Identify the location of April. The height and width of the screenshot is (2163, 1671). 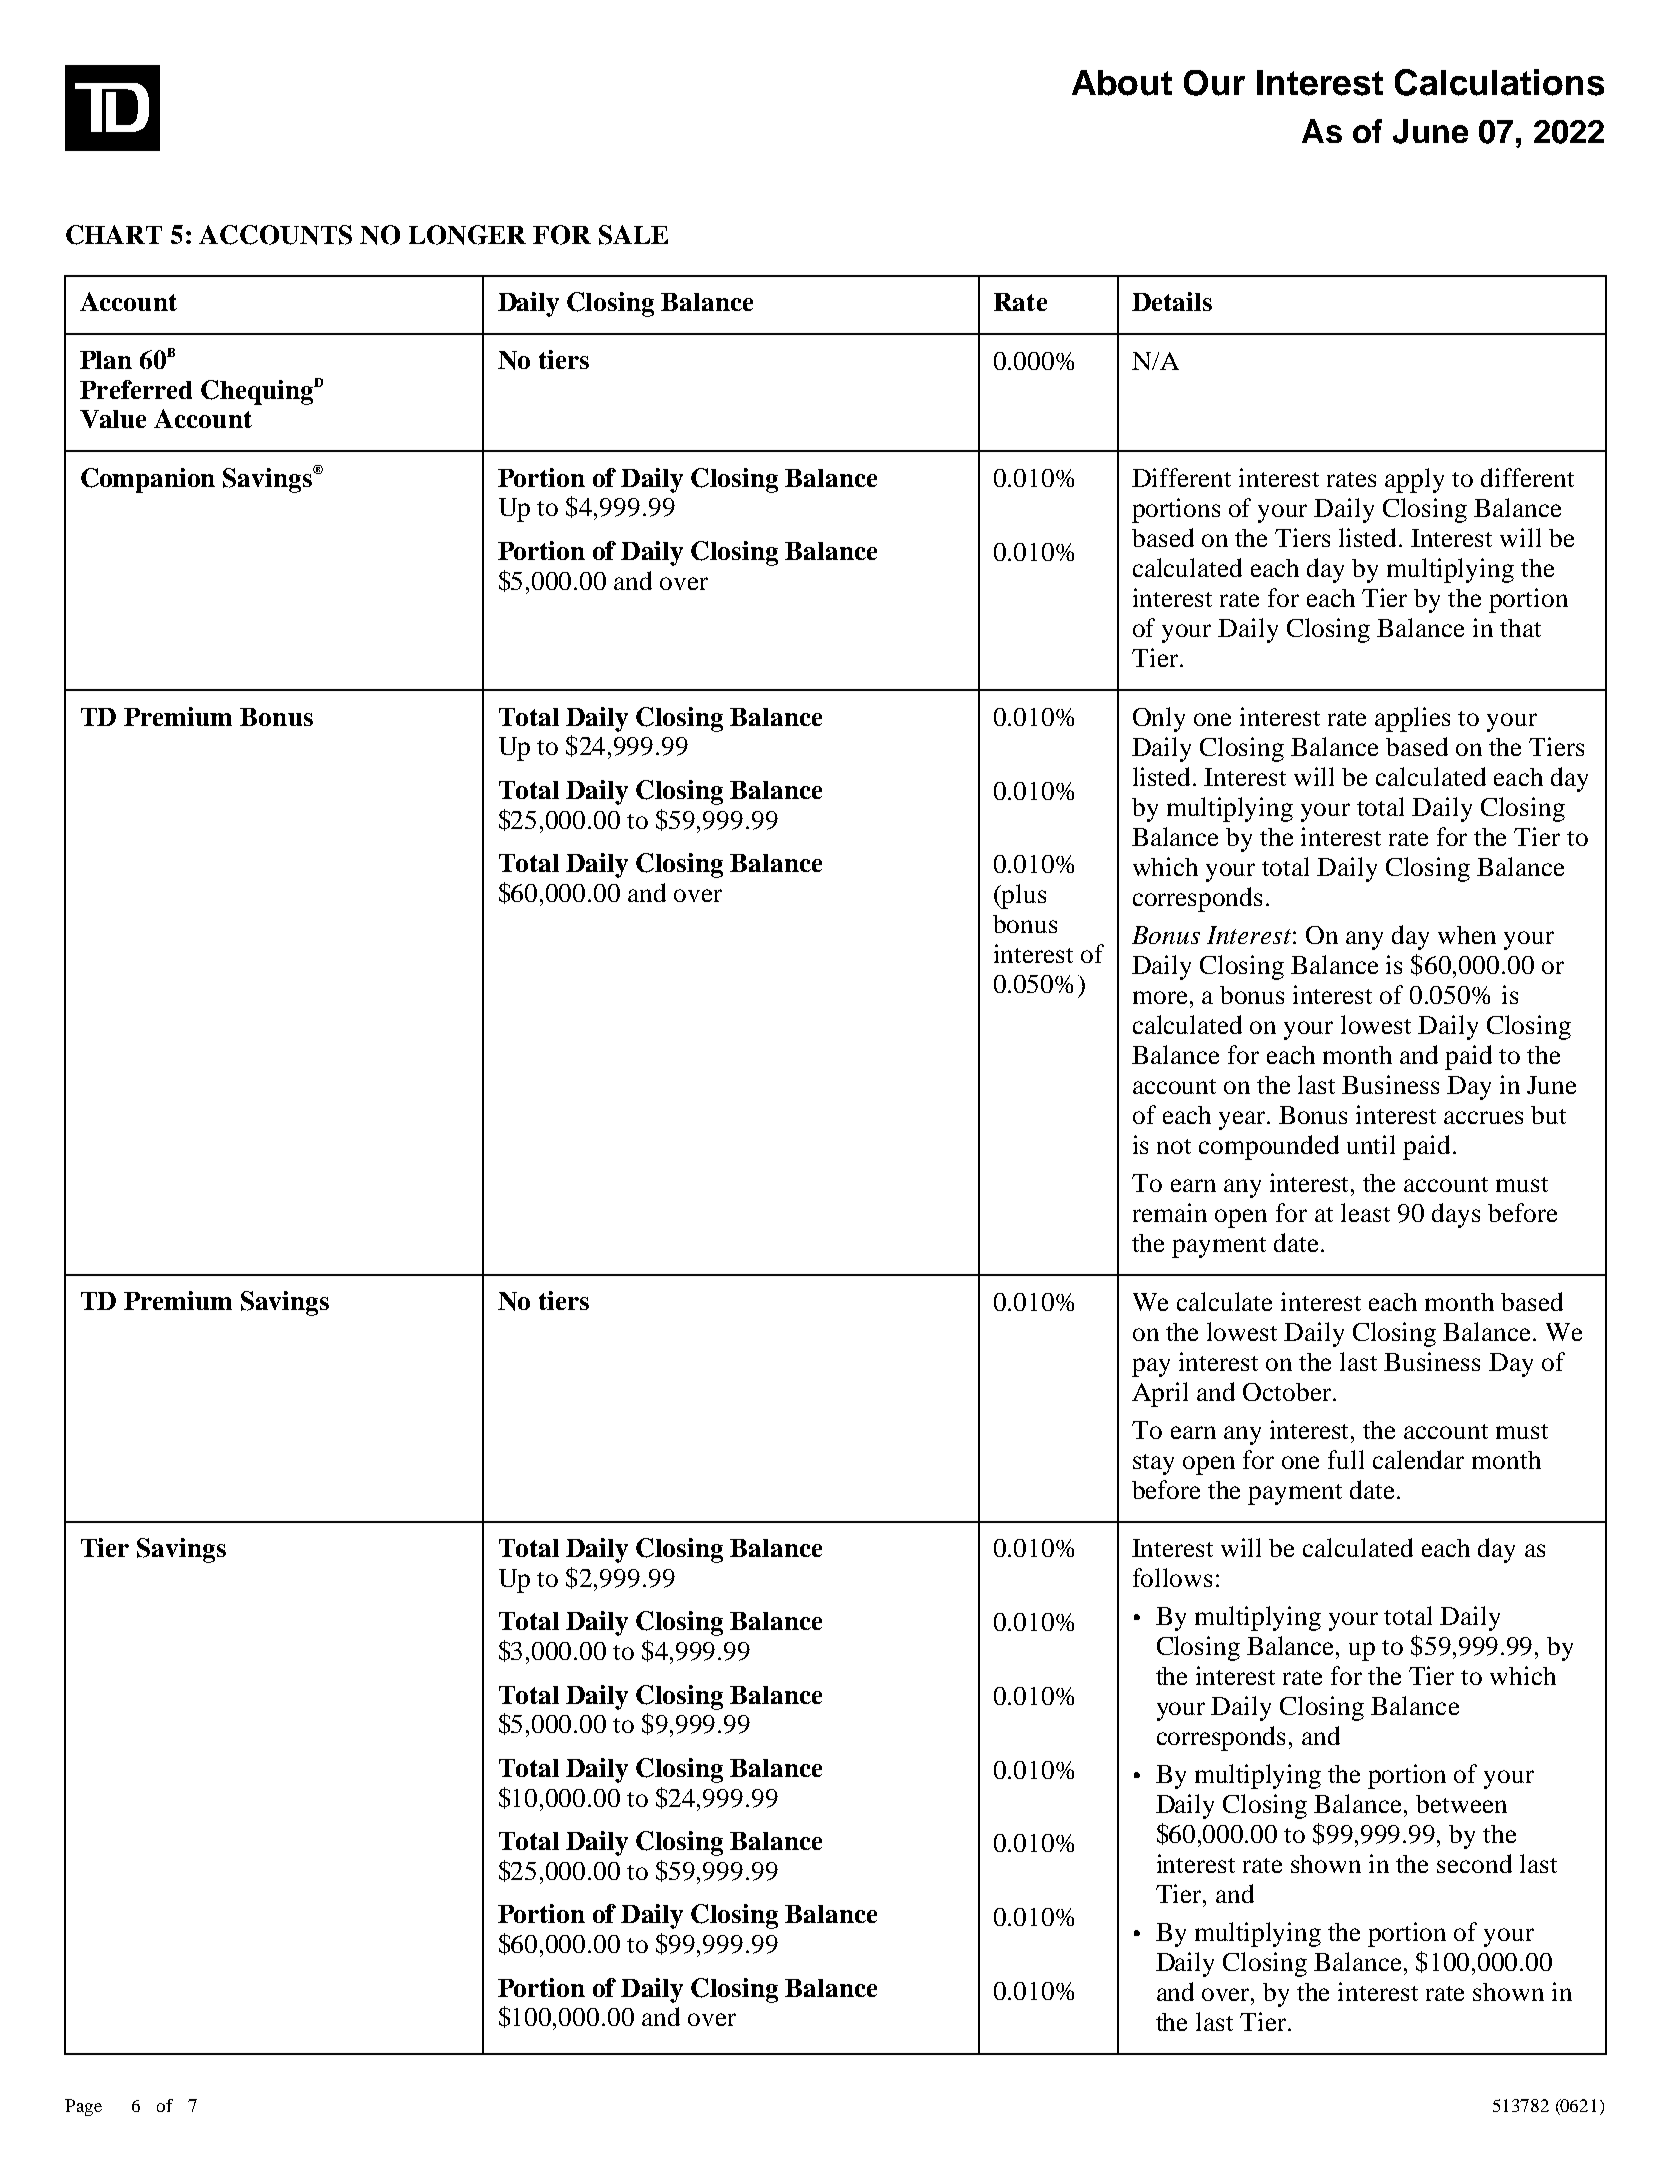
(1160, 1394).
